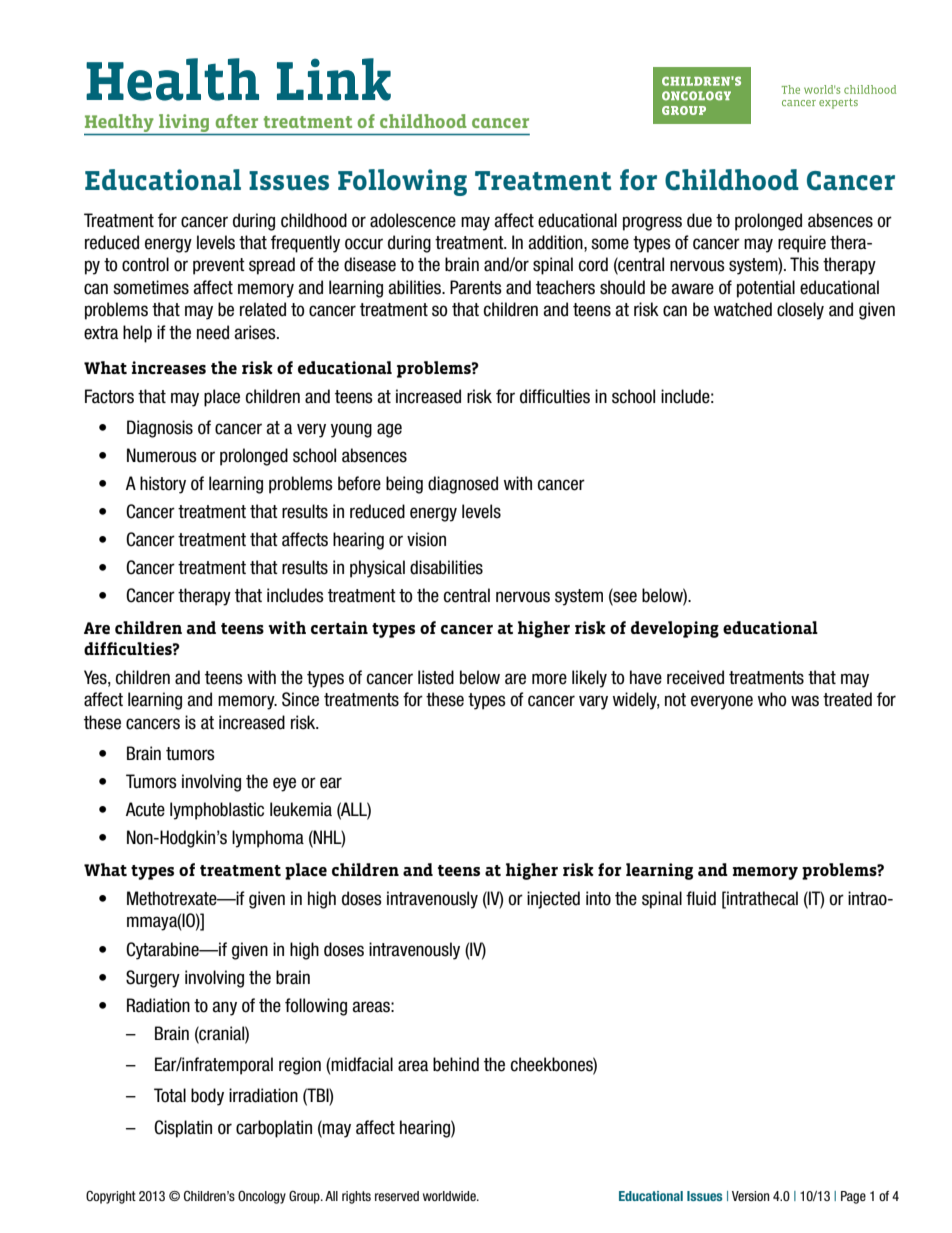 This page has height=1233, width=952. I want to click on Link, so click(334, 79).
